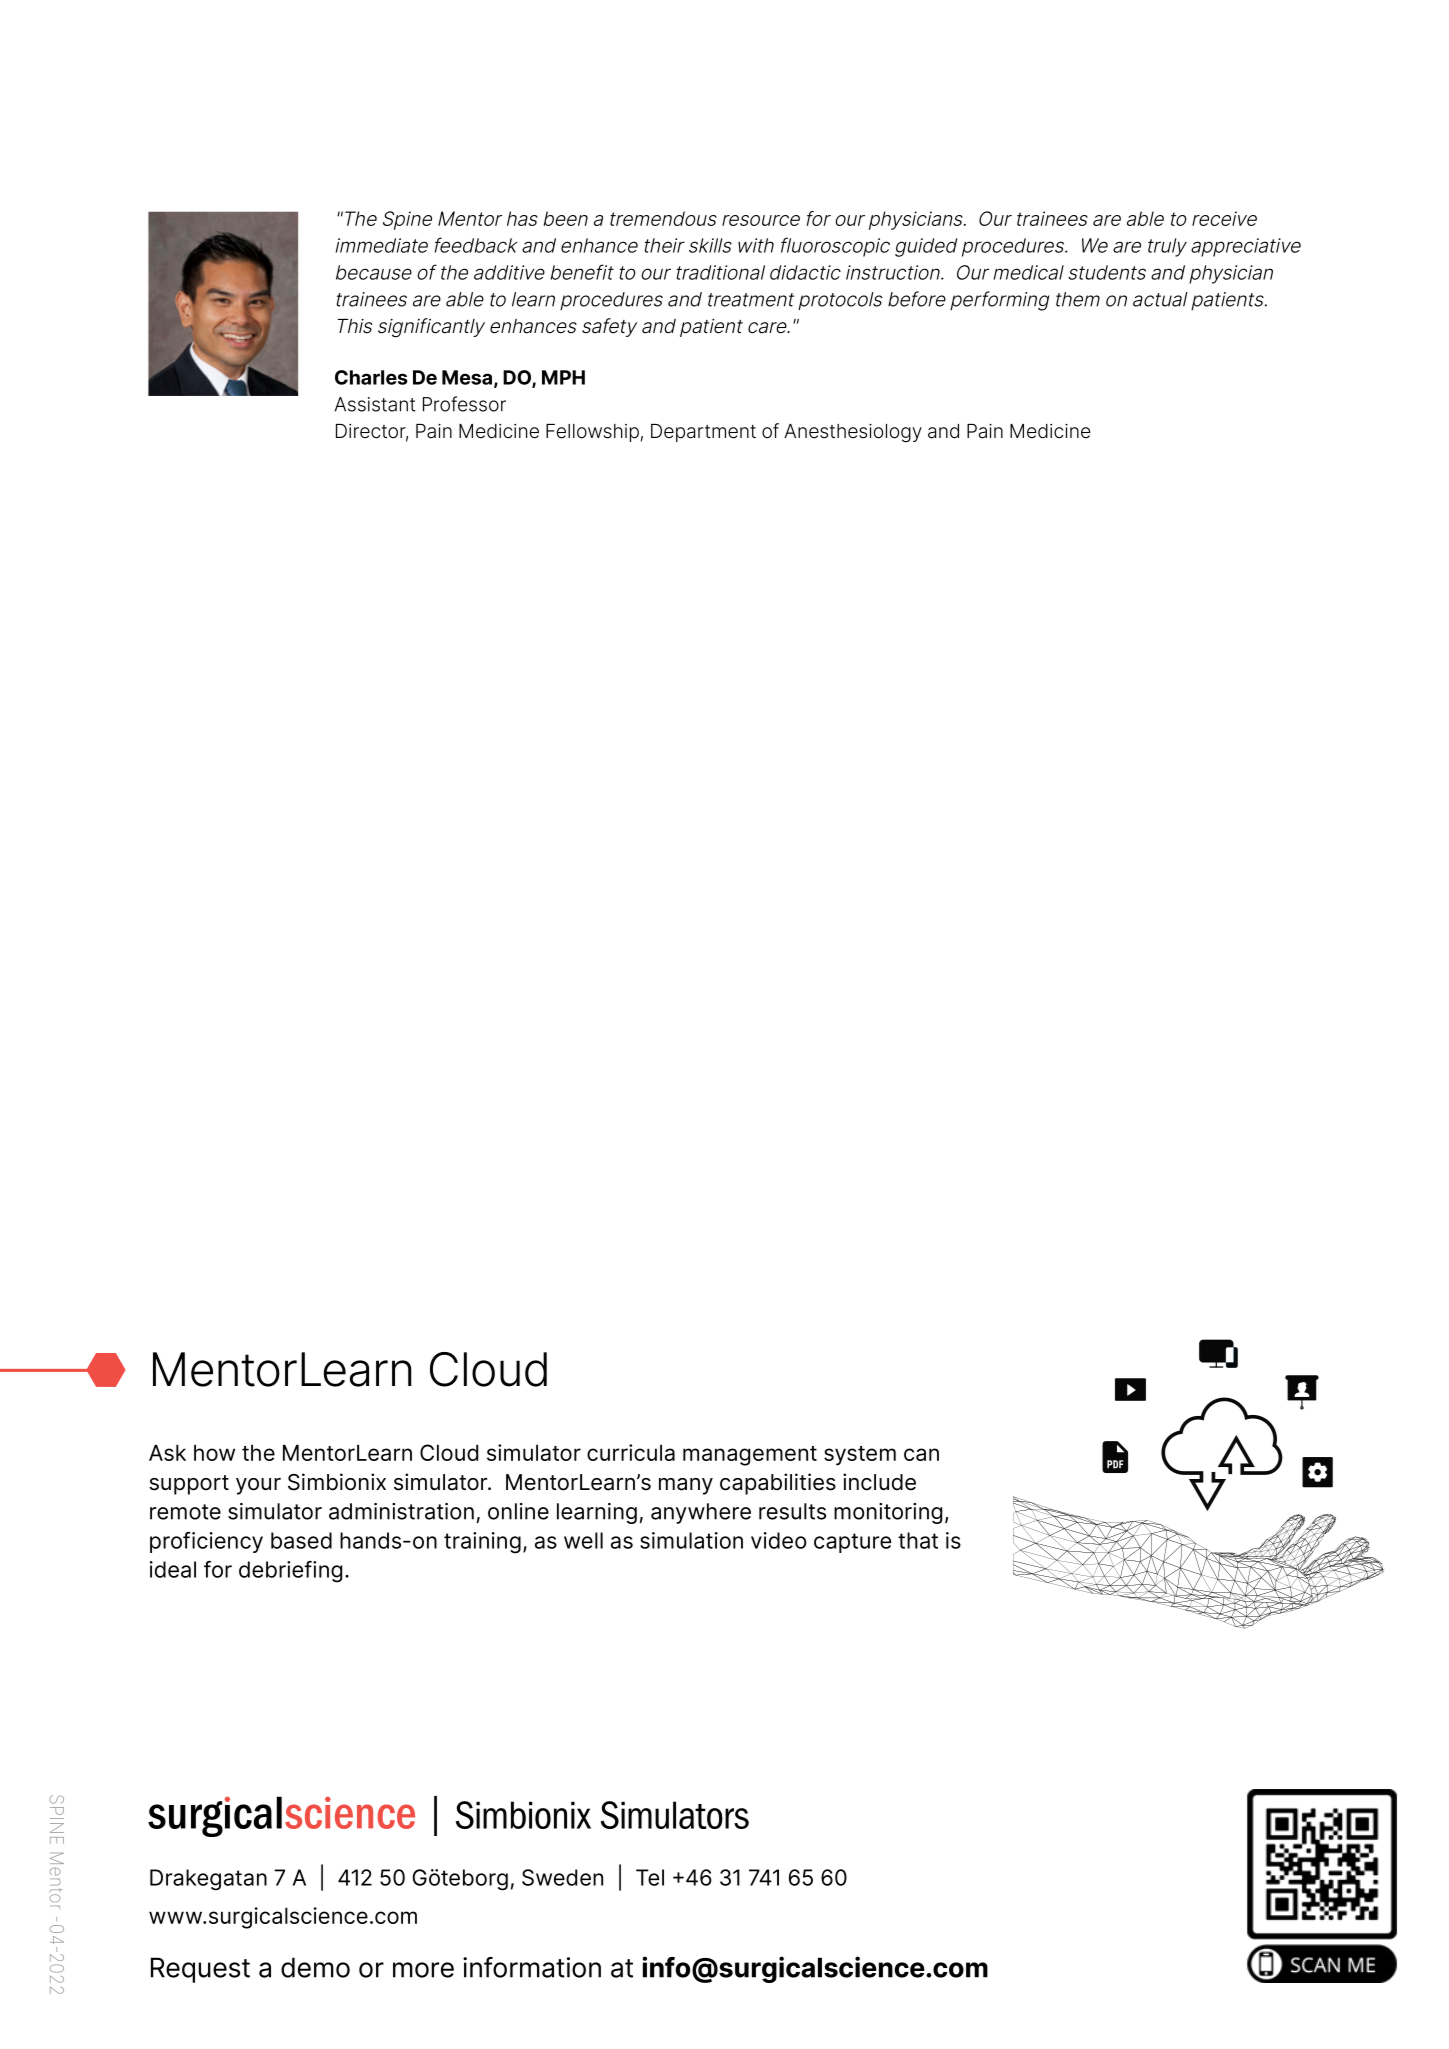 This document has width=1449, height=2049. Describe the element at coordinates (167, 1453) in the document. I see `Ask` at that location.
